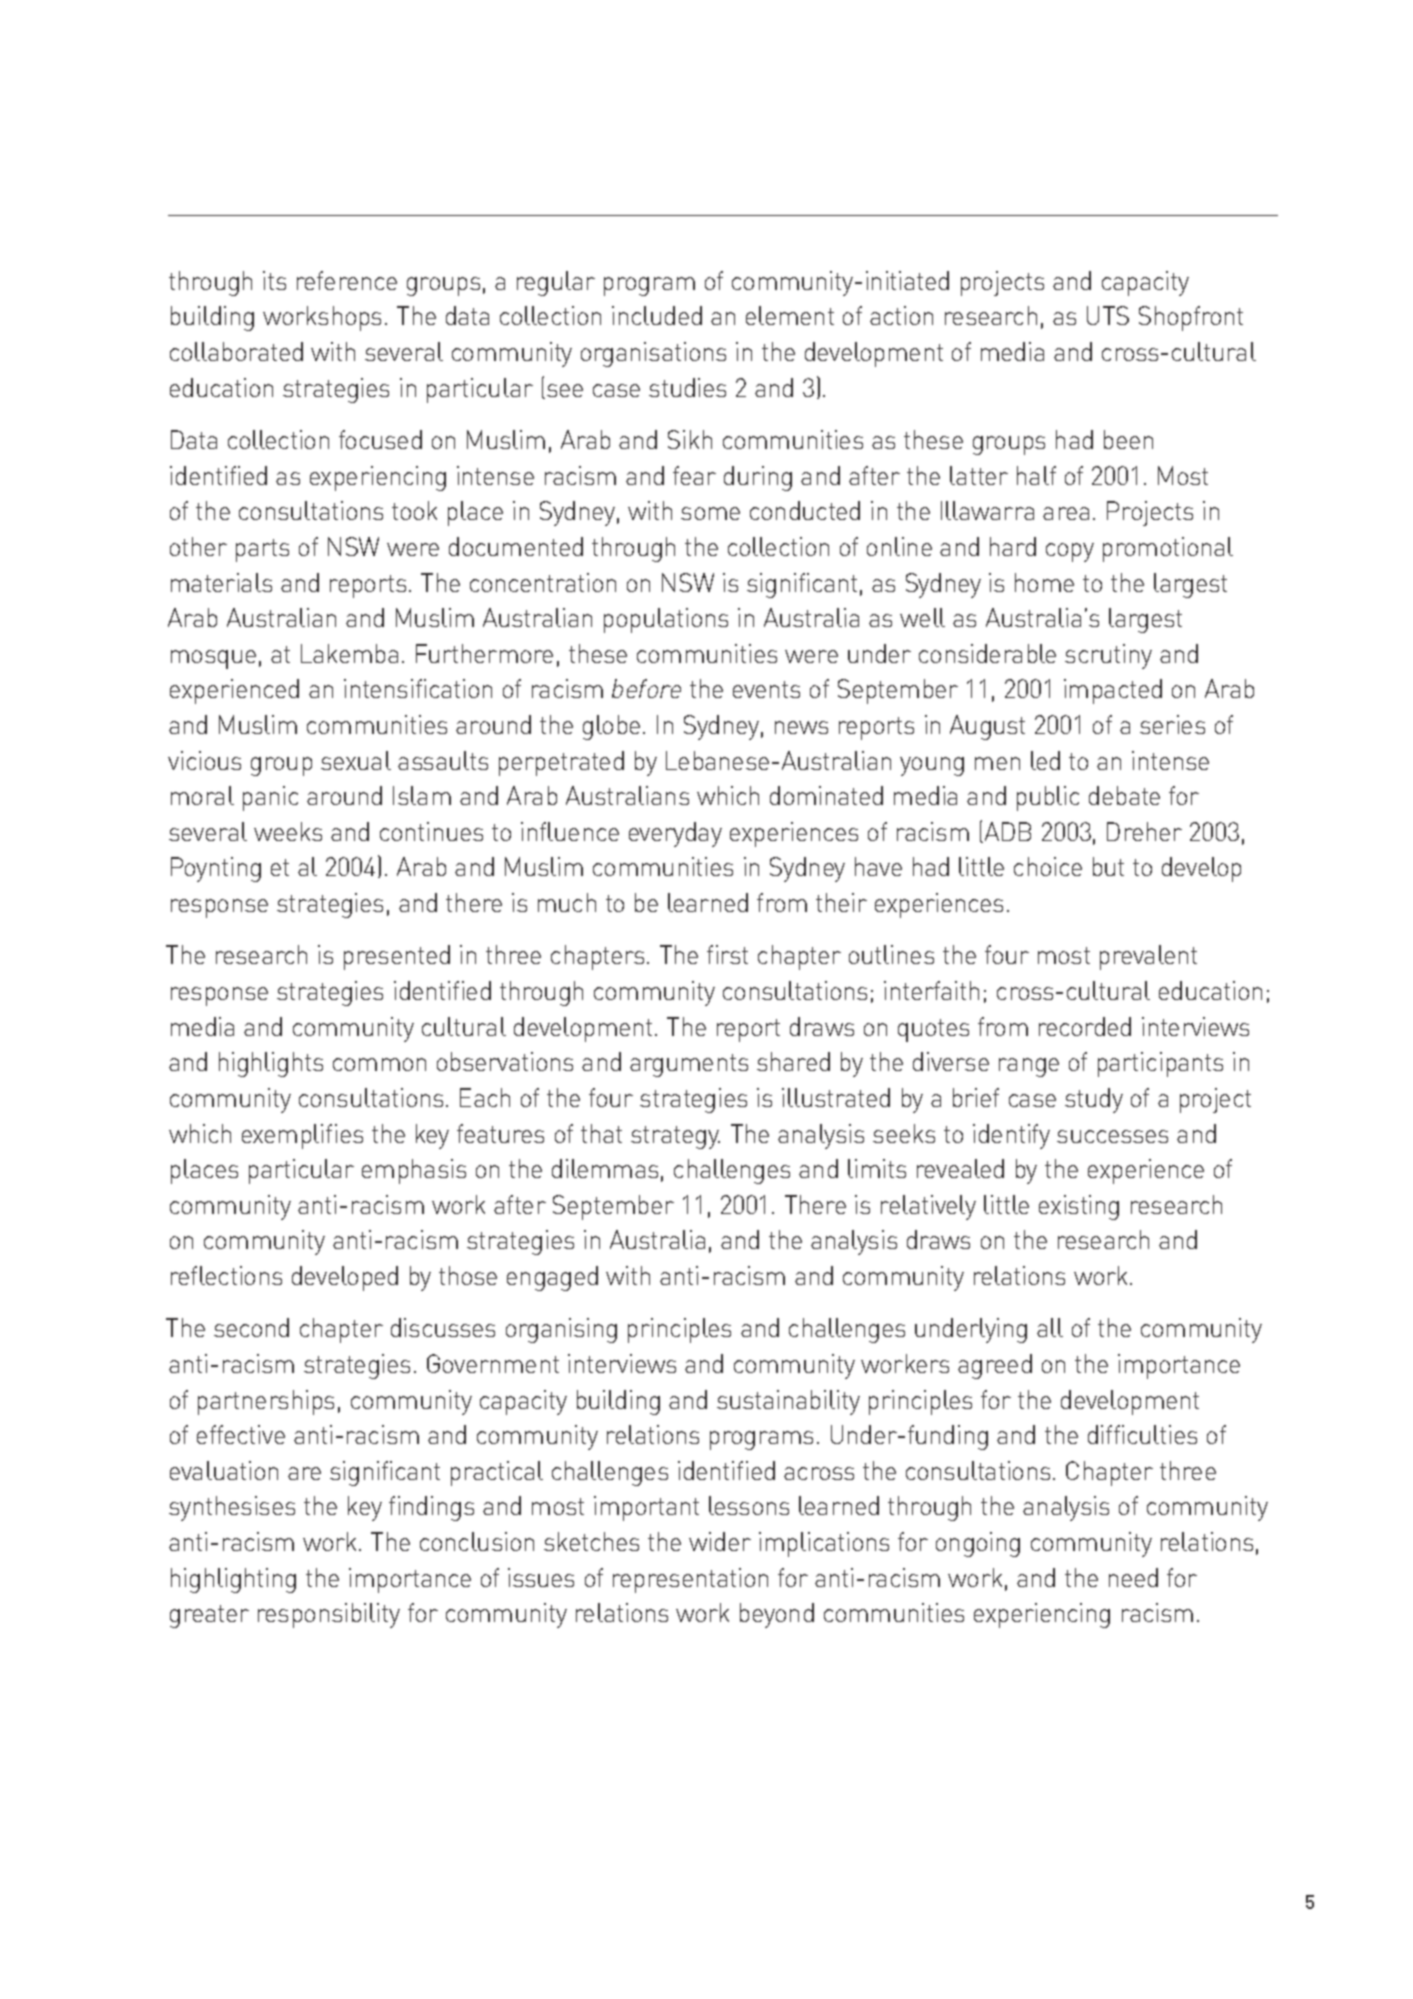 Image resolution: width=1413 pixels, height=1999 pixels. I want to click on responsibility, so click(329, 1615).
